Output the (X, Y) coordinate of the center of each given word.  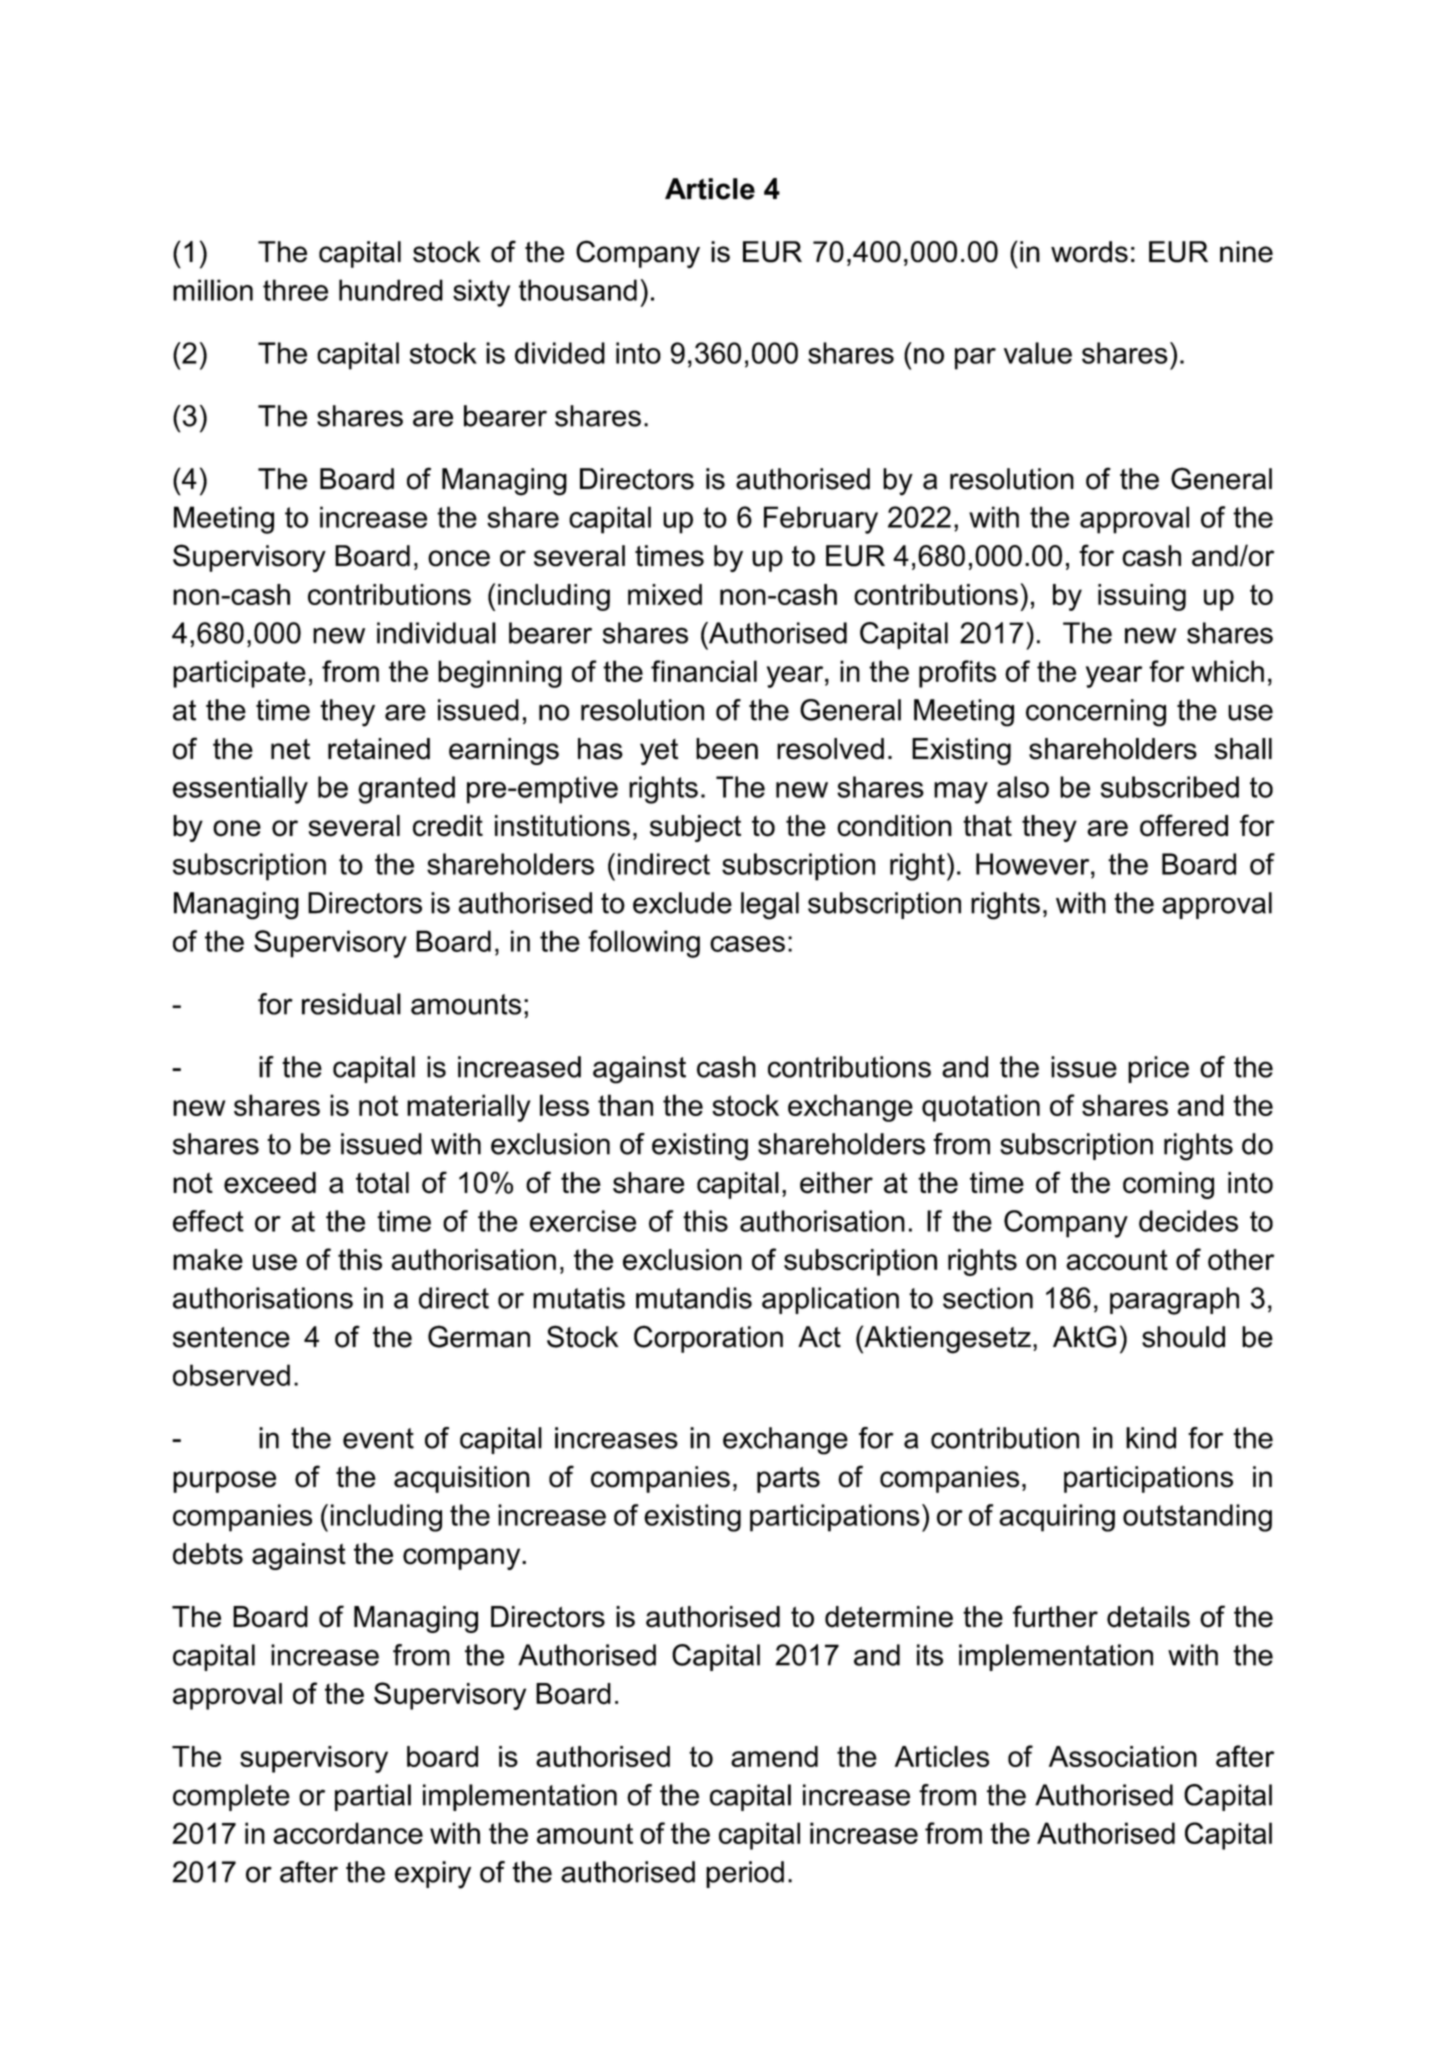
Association (1123, 1756)
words (1089, 252)
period (745, 1874)
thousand (578, 290)
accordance (348, 1833)
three (295, 290)
